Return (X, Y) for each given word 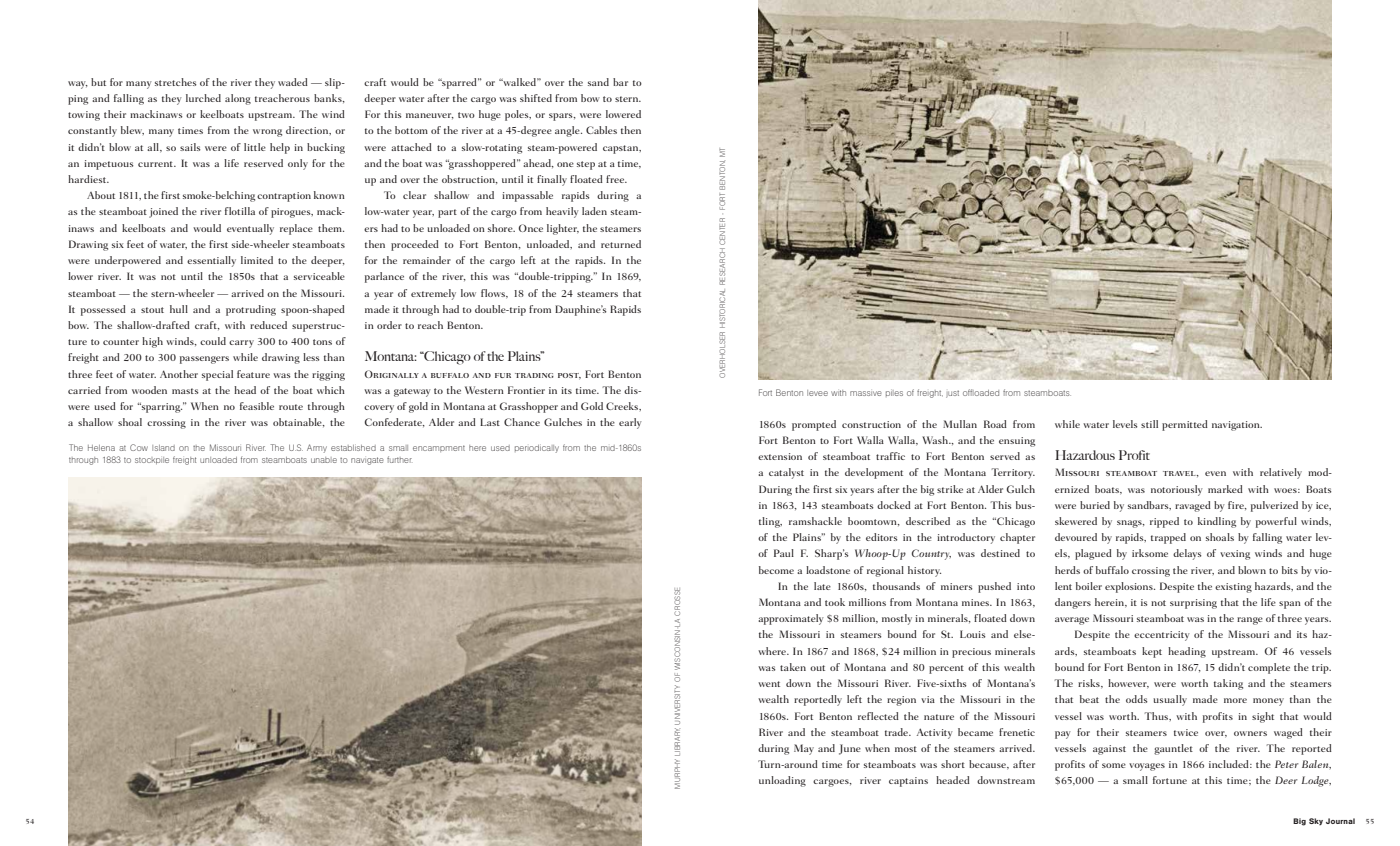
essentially (211, 261)
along (238, 99)
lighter (563, 229)
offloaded (981, 392)
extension (780, 456)
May (804, 749)
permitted (1185, 425)
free (616, 179)
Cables (601, 130)
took (835, 602)
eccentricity (1162, 636)
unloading (782, 781)
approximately (791, 619)
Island (163, 448)
